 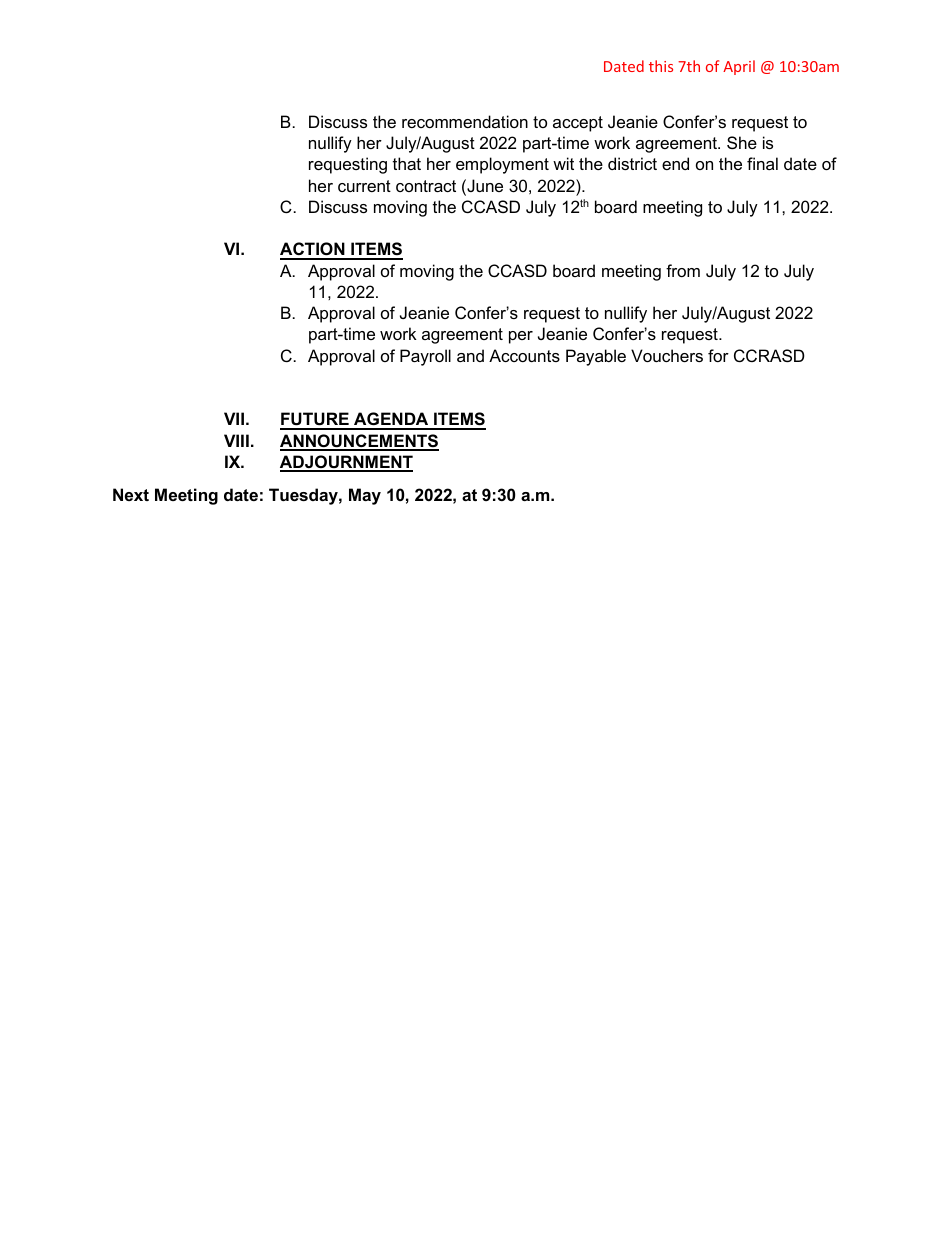 I want to click on ACTION, so click(x=313, y=250).
